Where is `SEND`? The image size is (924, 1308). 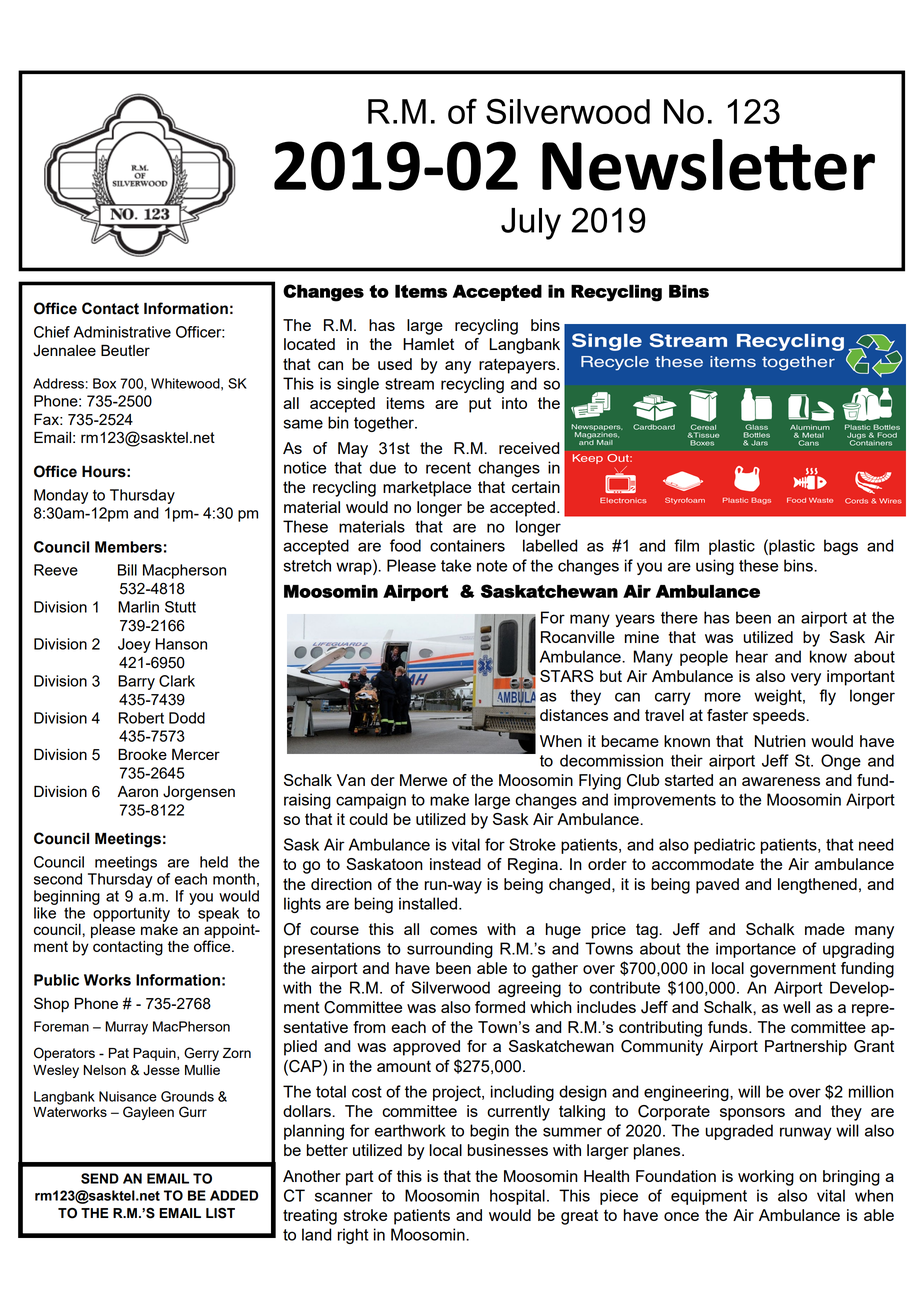
SEND is located at coordinates (100, 1178).
